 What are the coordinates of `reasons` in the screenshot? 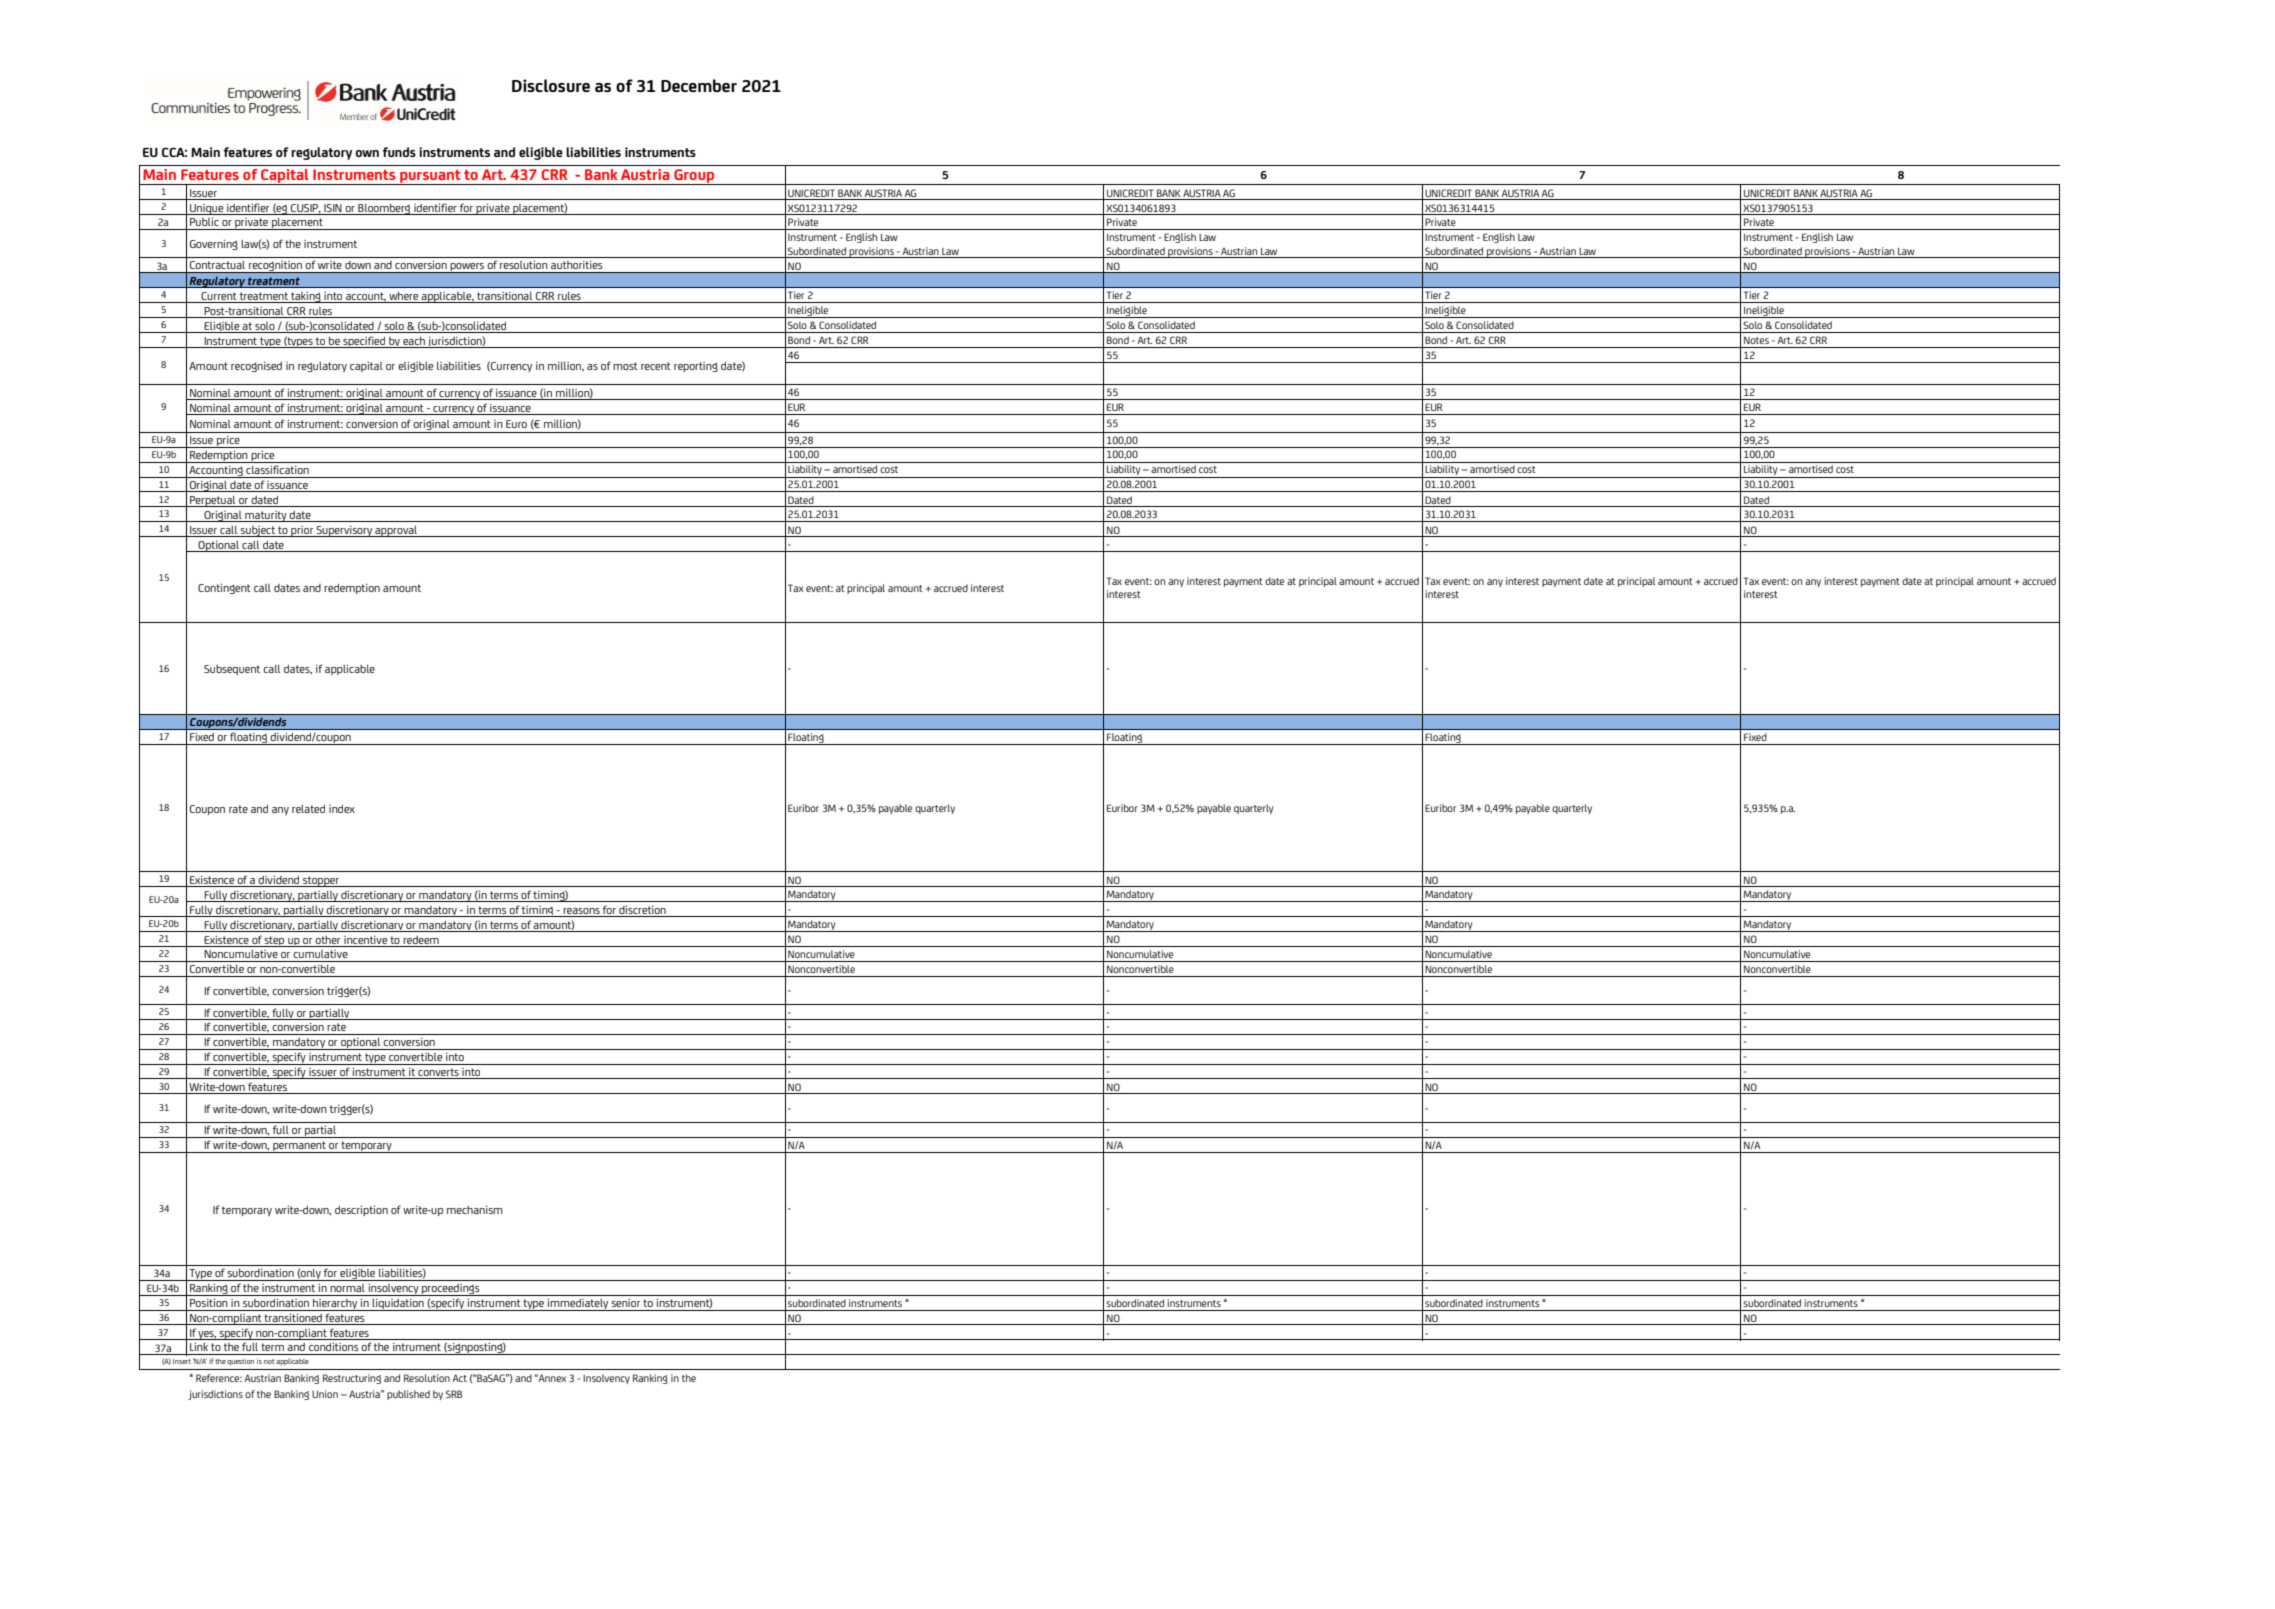 It's located at (581, 911).
